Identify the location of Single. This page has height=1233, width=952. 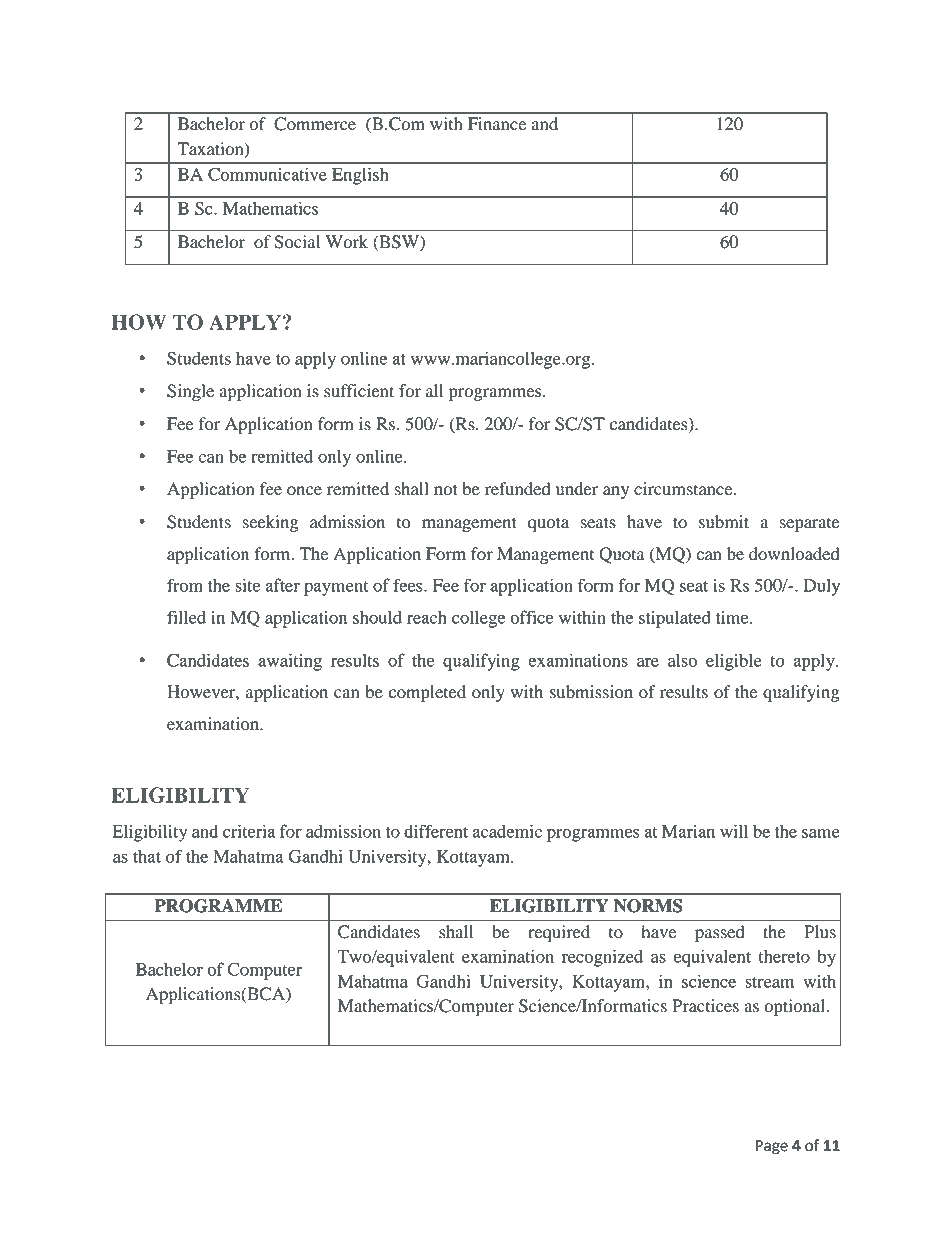
(190, 392).
